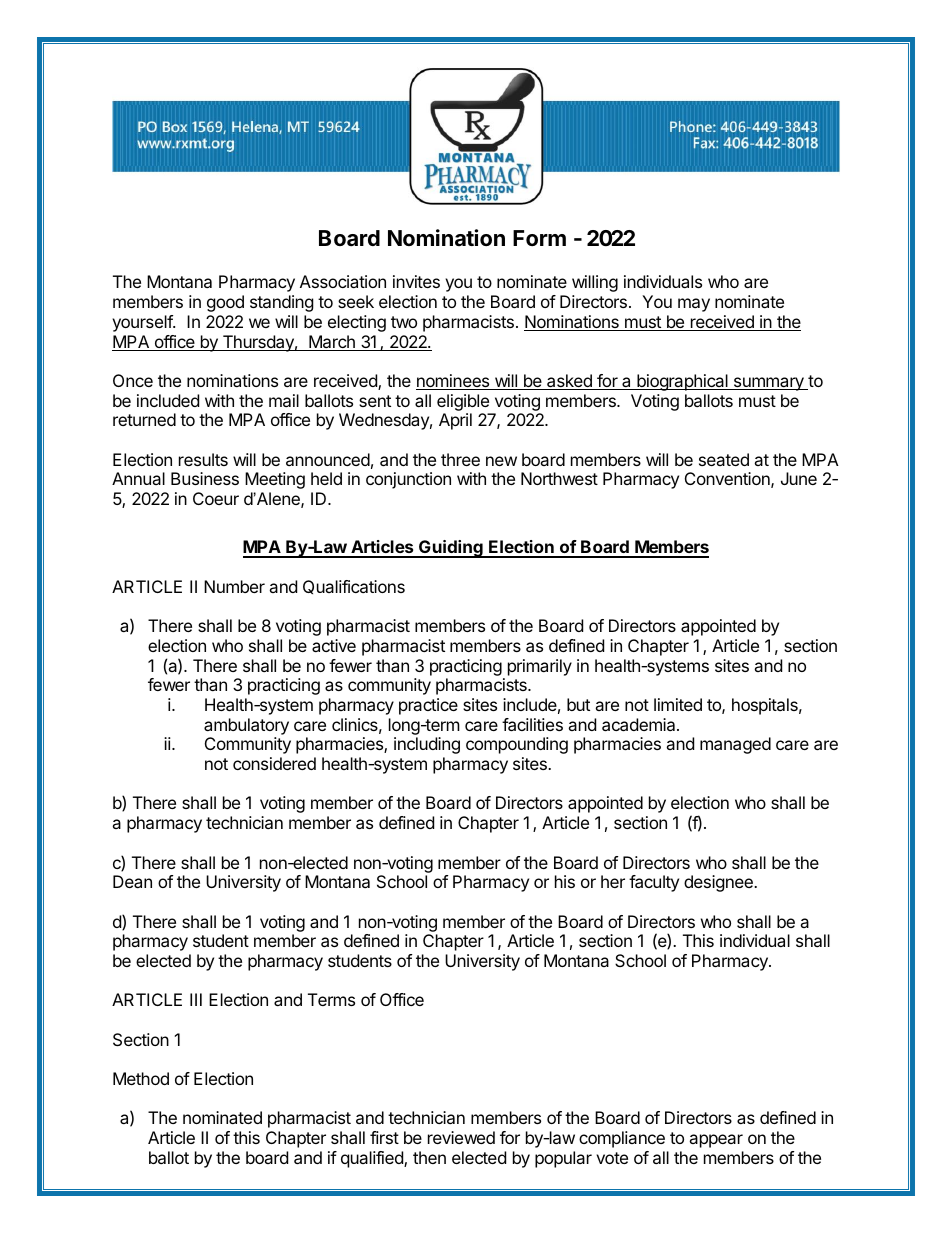 This image has width=952, height=1233. What do you see at coordinates (461, 1137) in the image?
I see `reviewed` at bounding box center [461, 1137].
